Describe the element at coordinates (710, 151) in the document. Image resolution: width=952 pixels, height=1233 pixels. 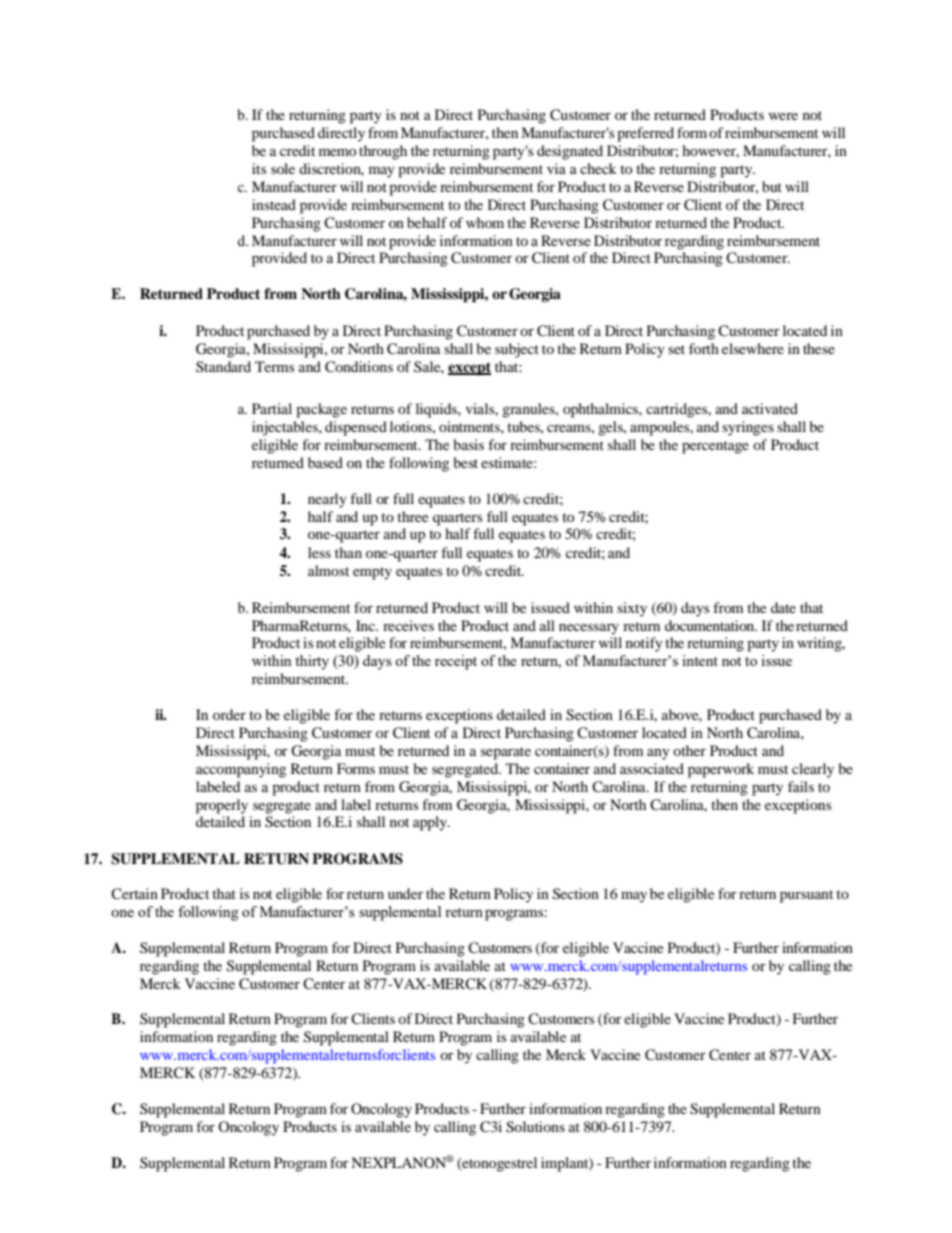
I see `however` at that location.
